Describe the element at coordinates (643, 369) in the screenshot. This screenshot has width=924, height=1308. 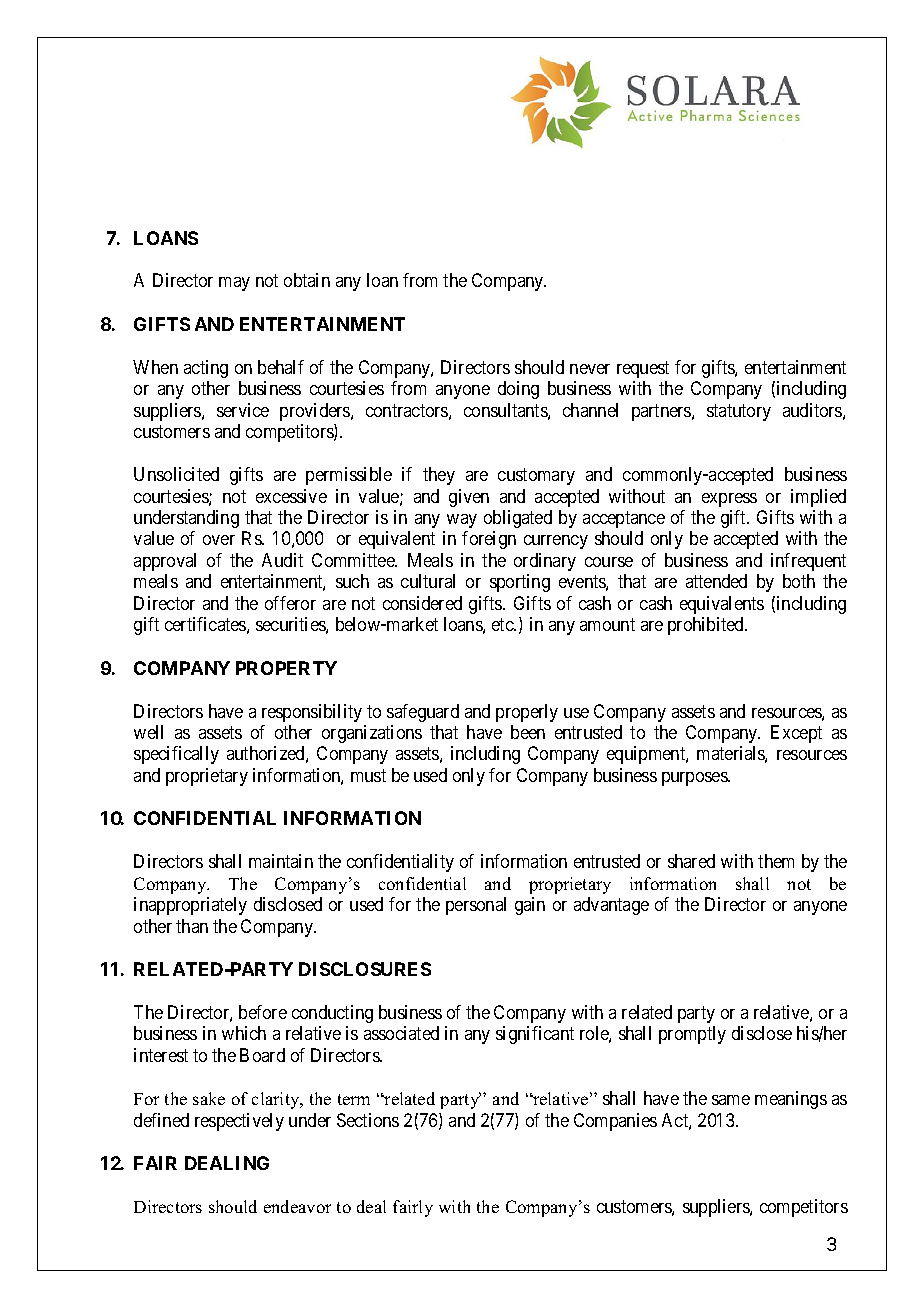
I see `request` at that location.
